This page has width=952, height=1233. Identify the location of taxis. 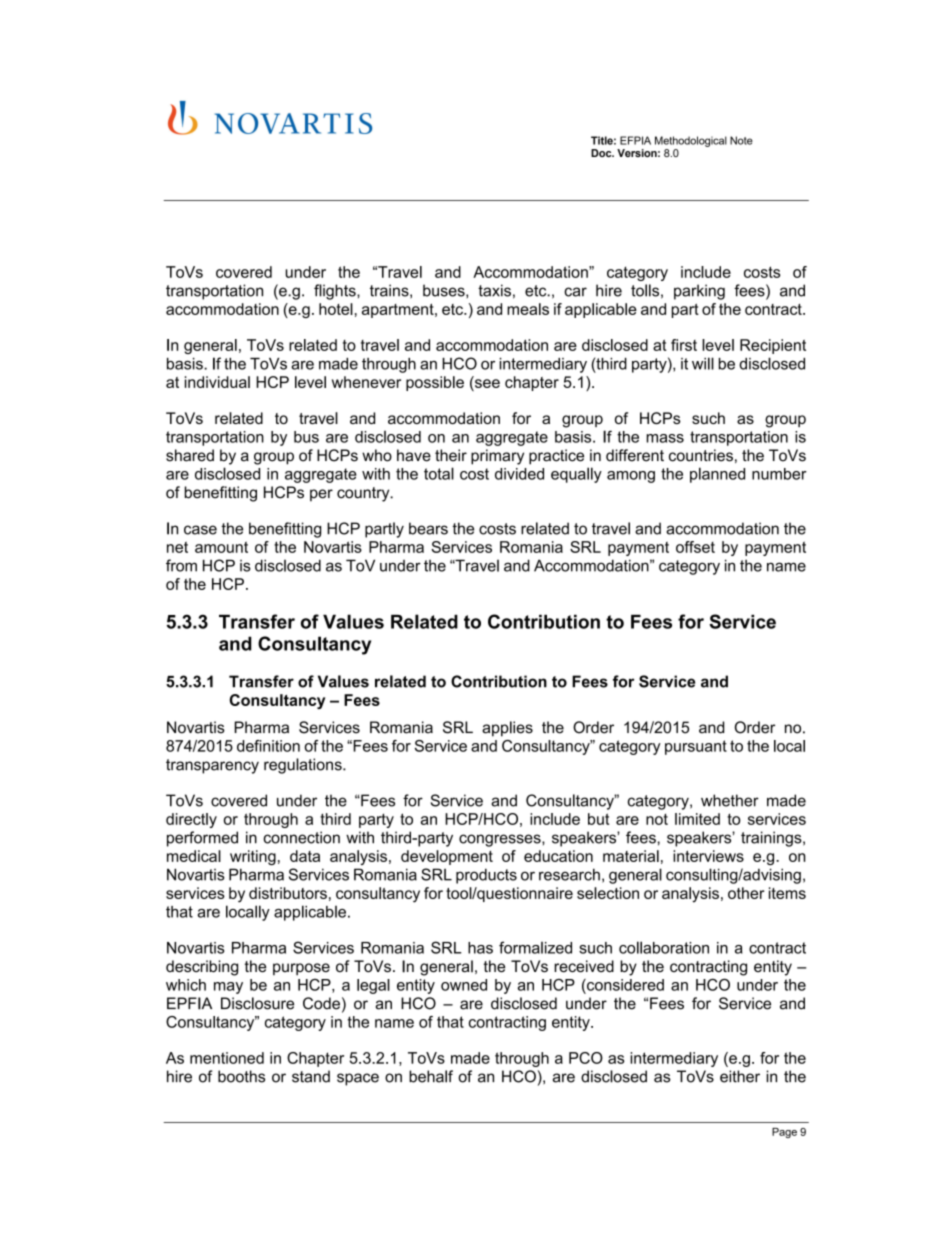
(494, 290).
